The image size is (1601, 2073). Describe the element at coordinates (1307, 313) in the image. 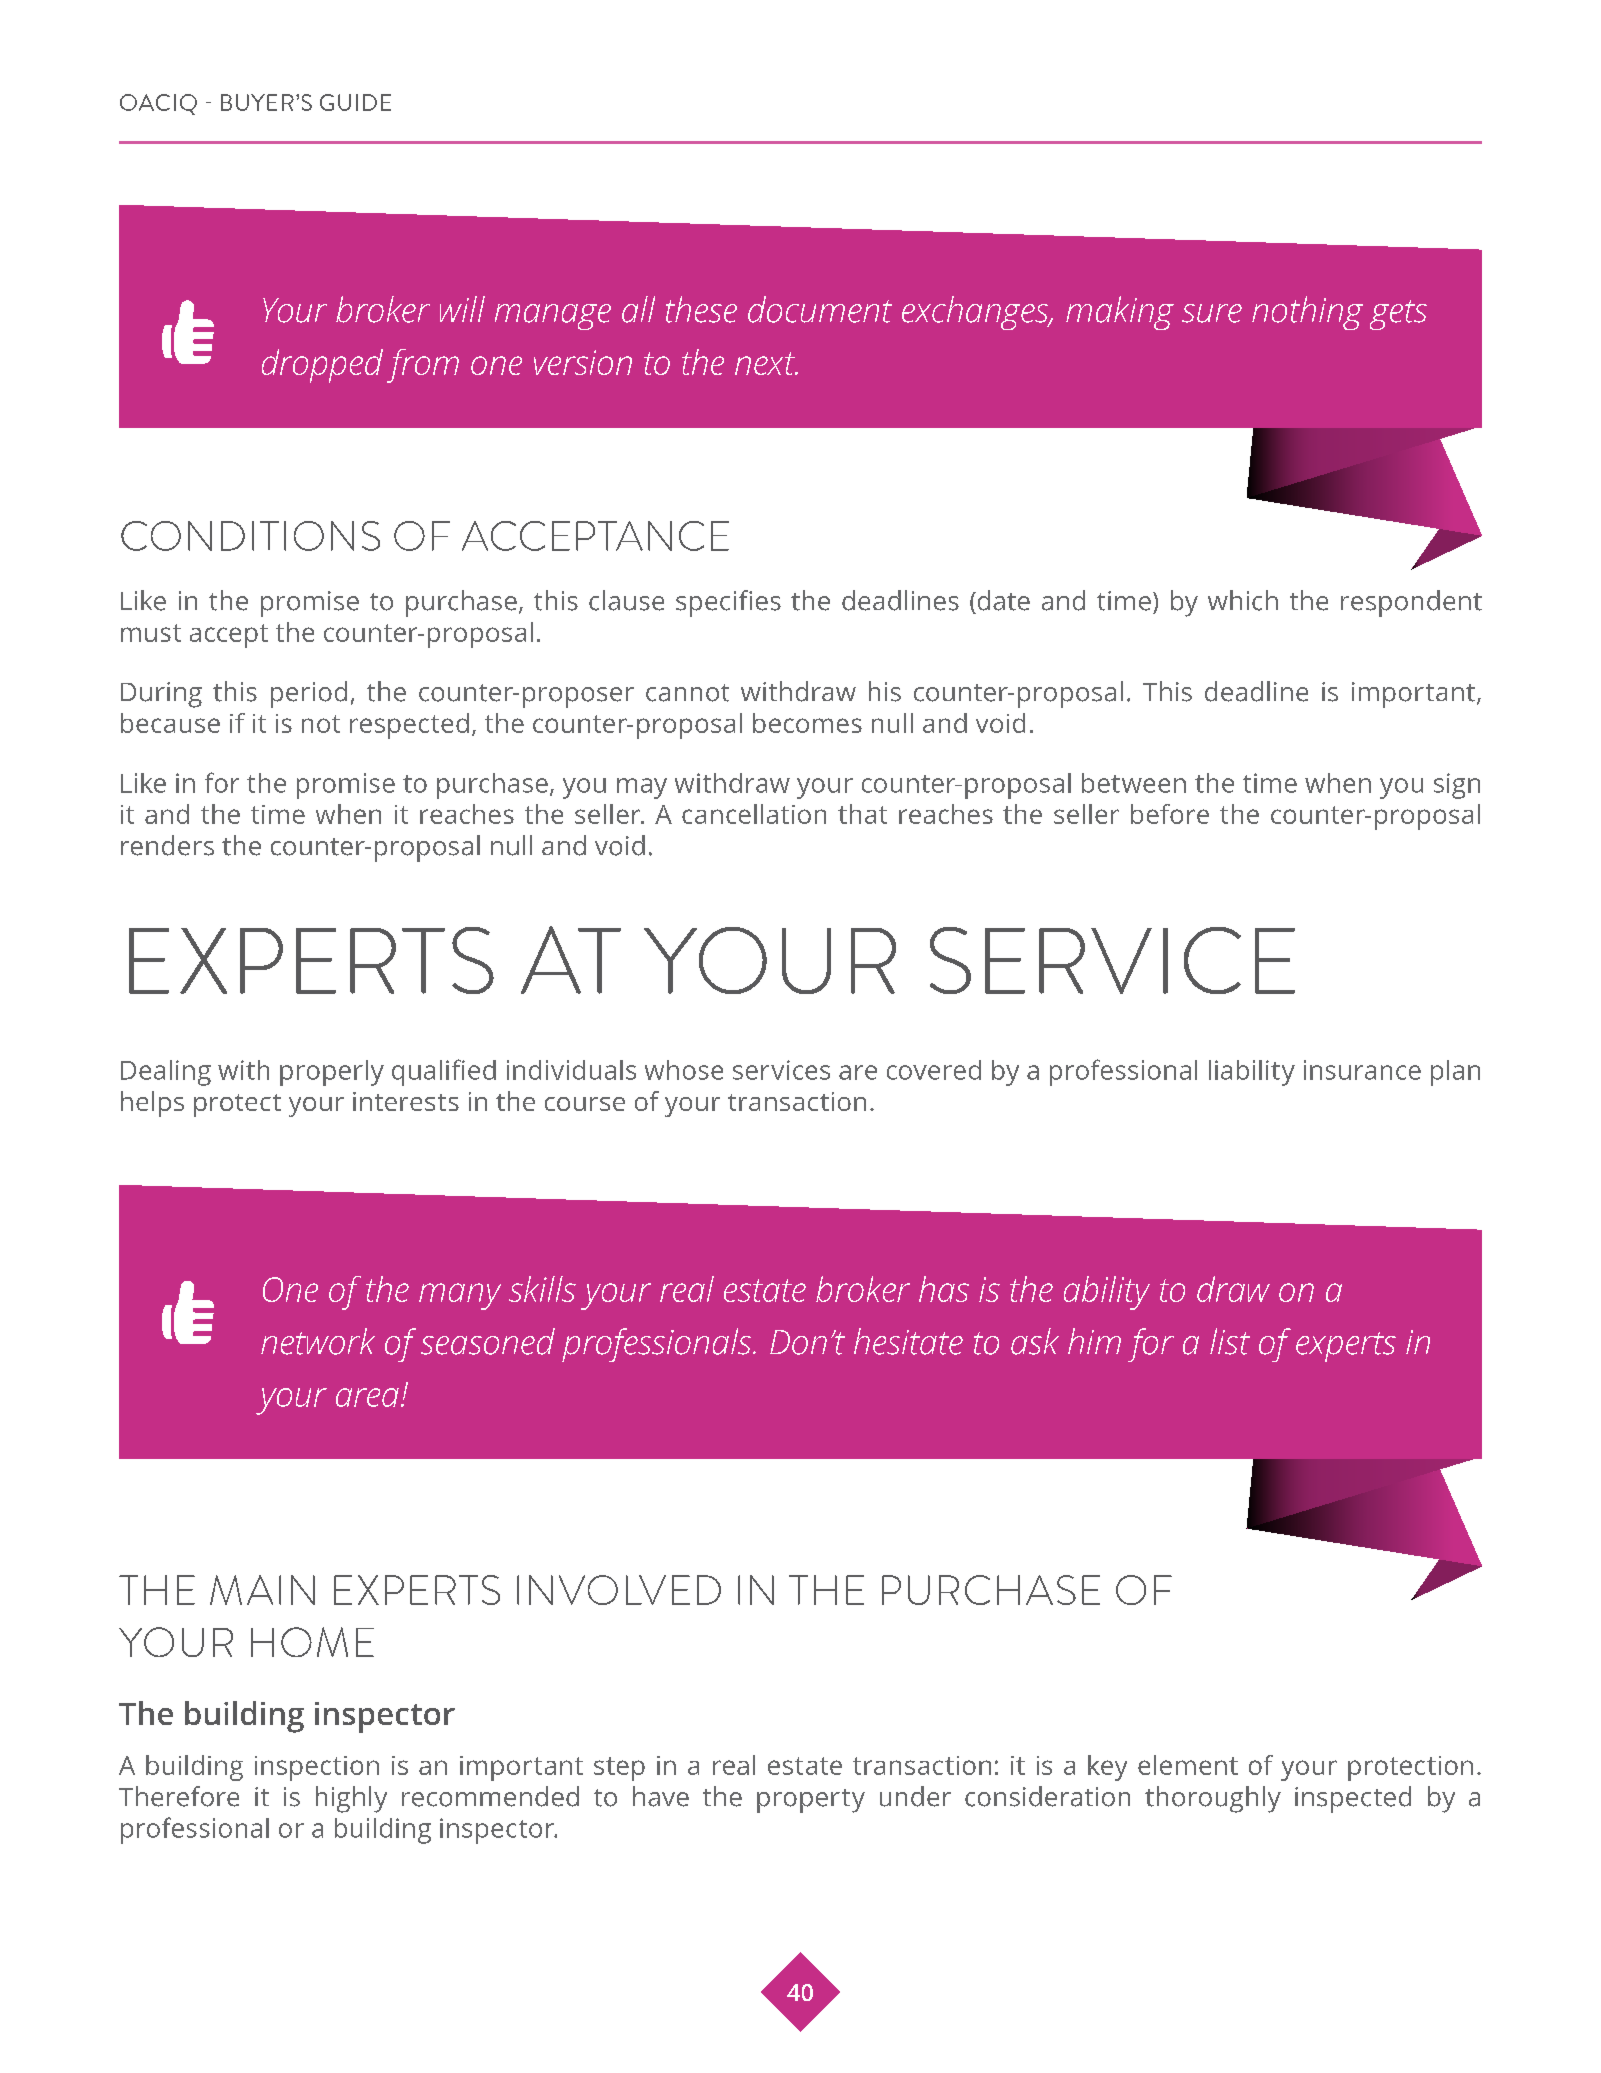

I see `nothing` at that location.
